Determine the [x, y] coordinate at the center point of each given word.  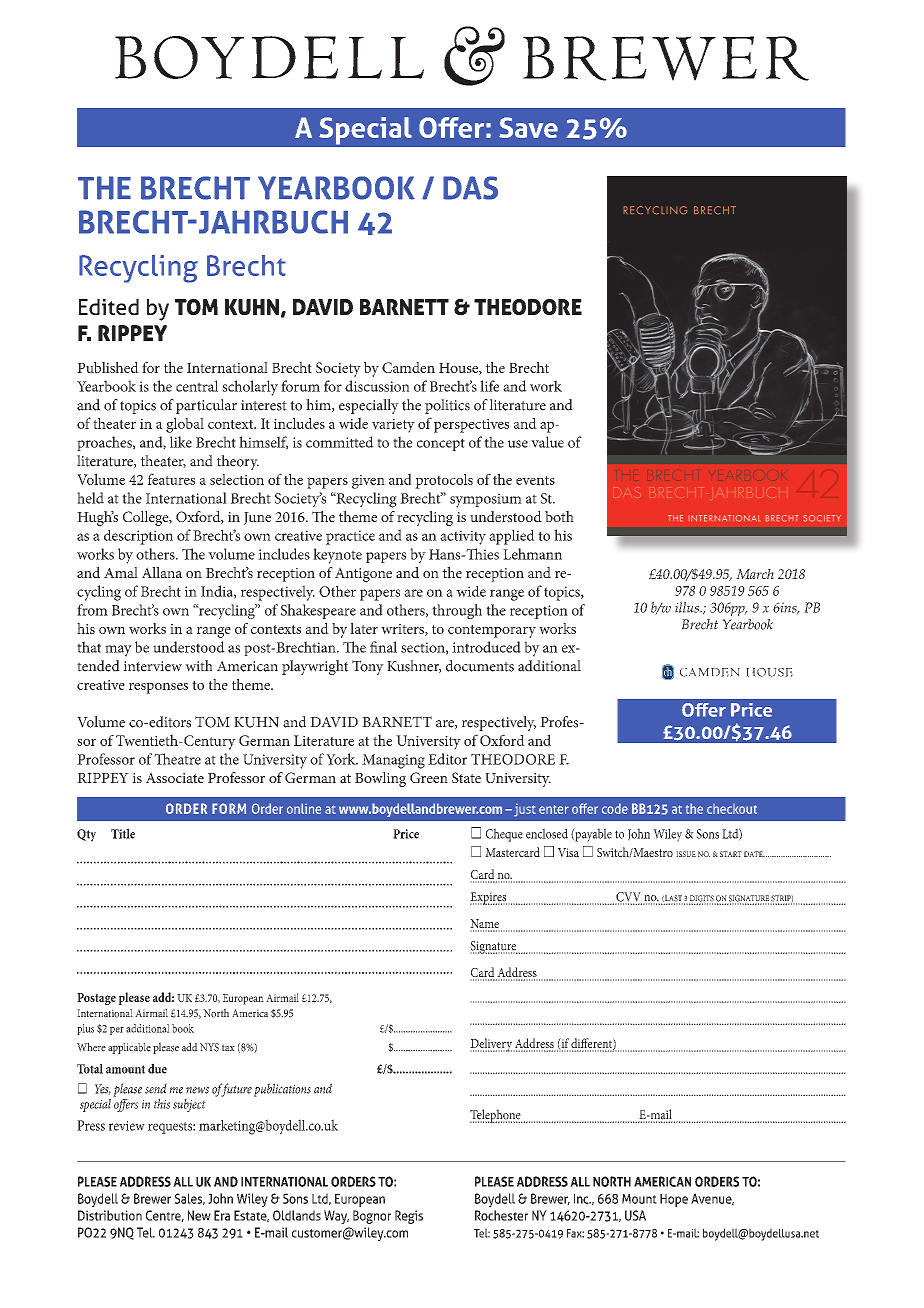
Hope [674, 1200]
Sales [189, 1199]
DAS [470, 188]
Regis [409, 1217]
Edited [109, 307]
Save [528, 127]
